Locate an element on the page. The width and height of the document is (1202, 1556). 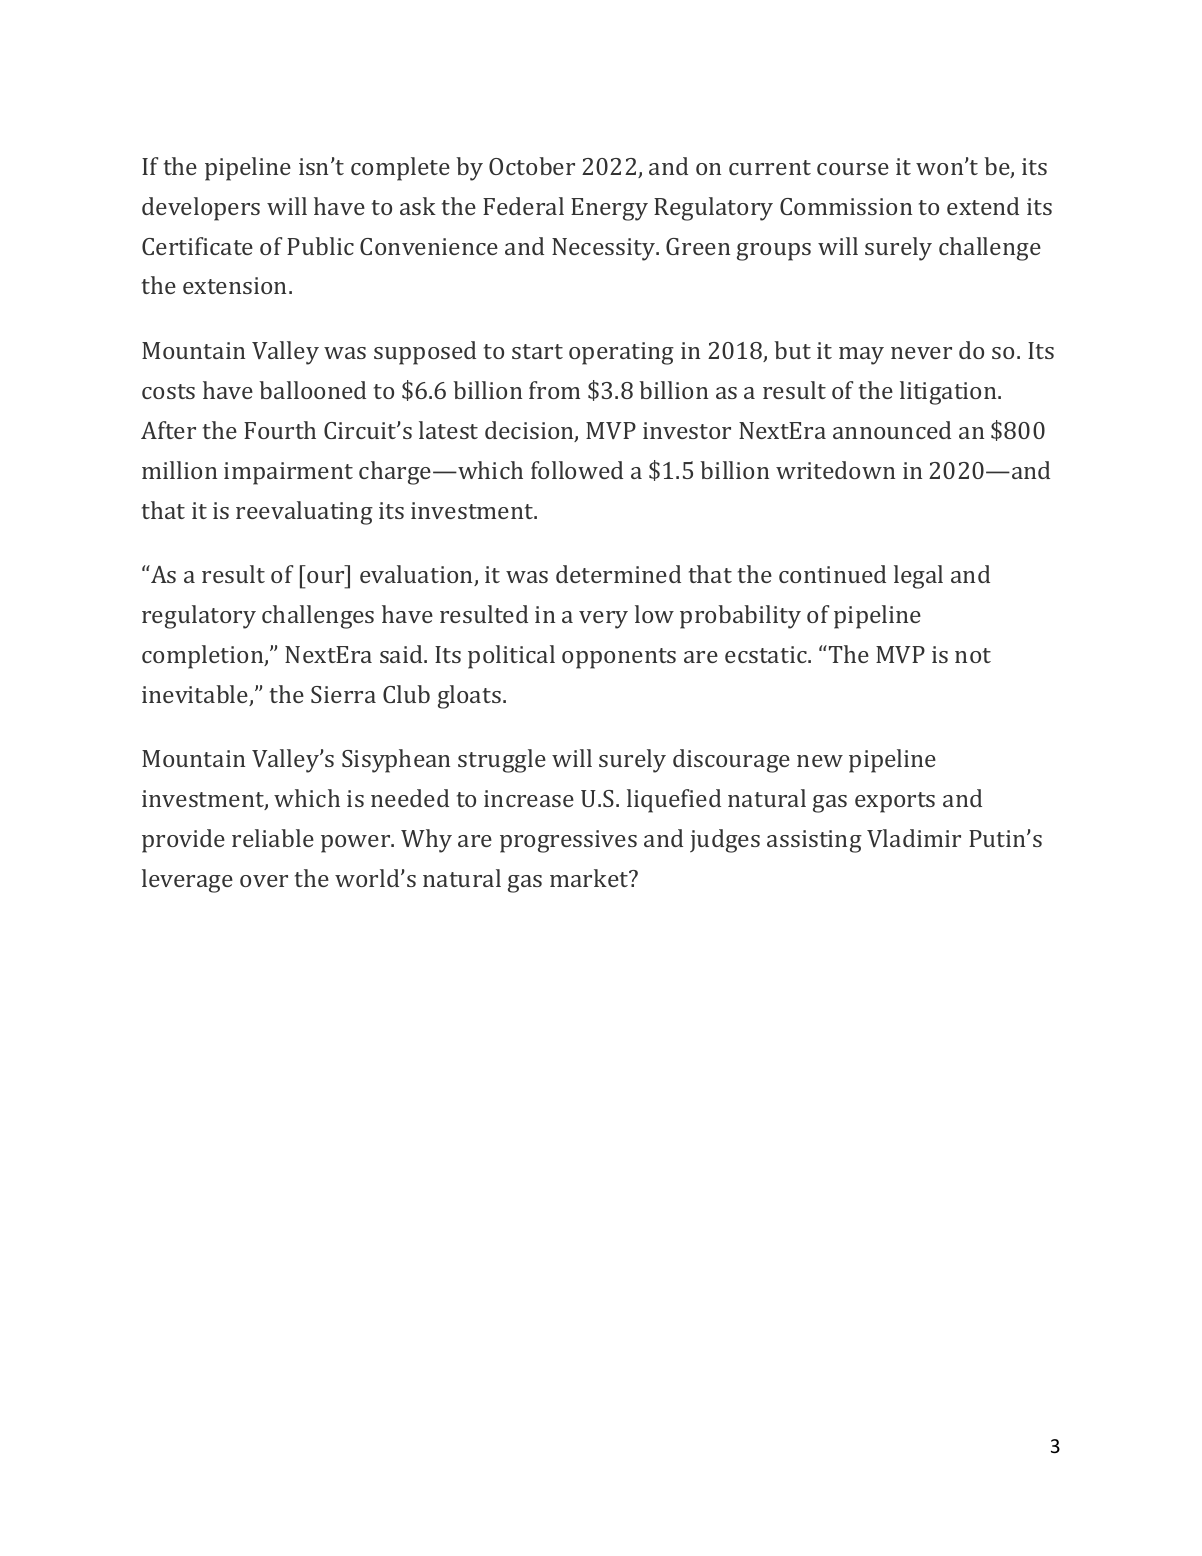
progressives is located at coordinates (568, 841).
